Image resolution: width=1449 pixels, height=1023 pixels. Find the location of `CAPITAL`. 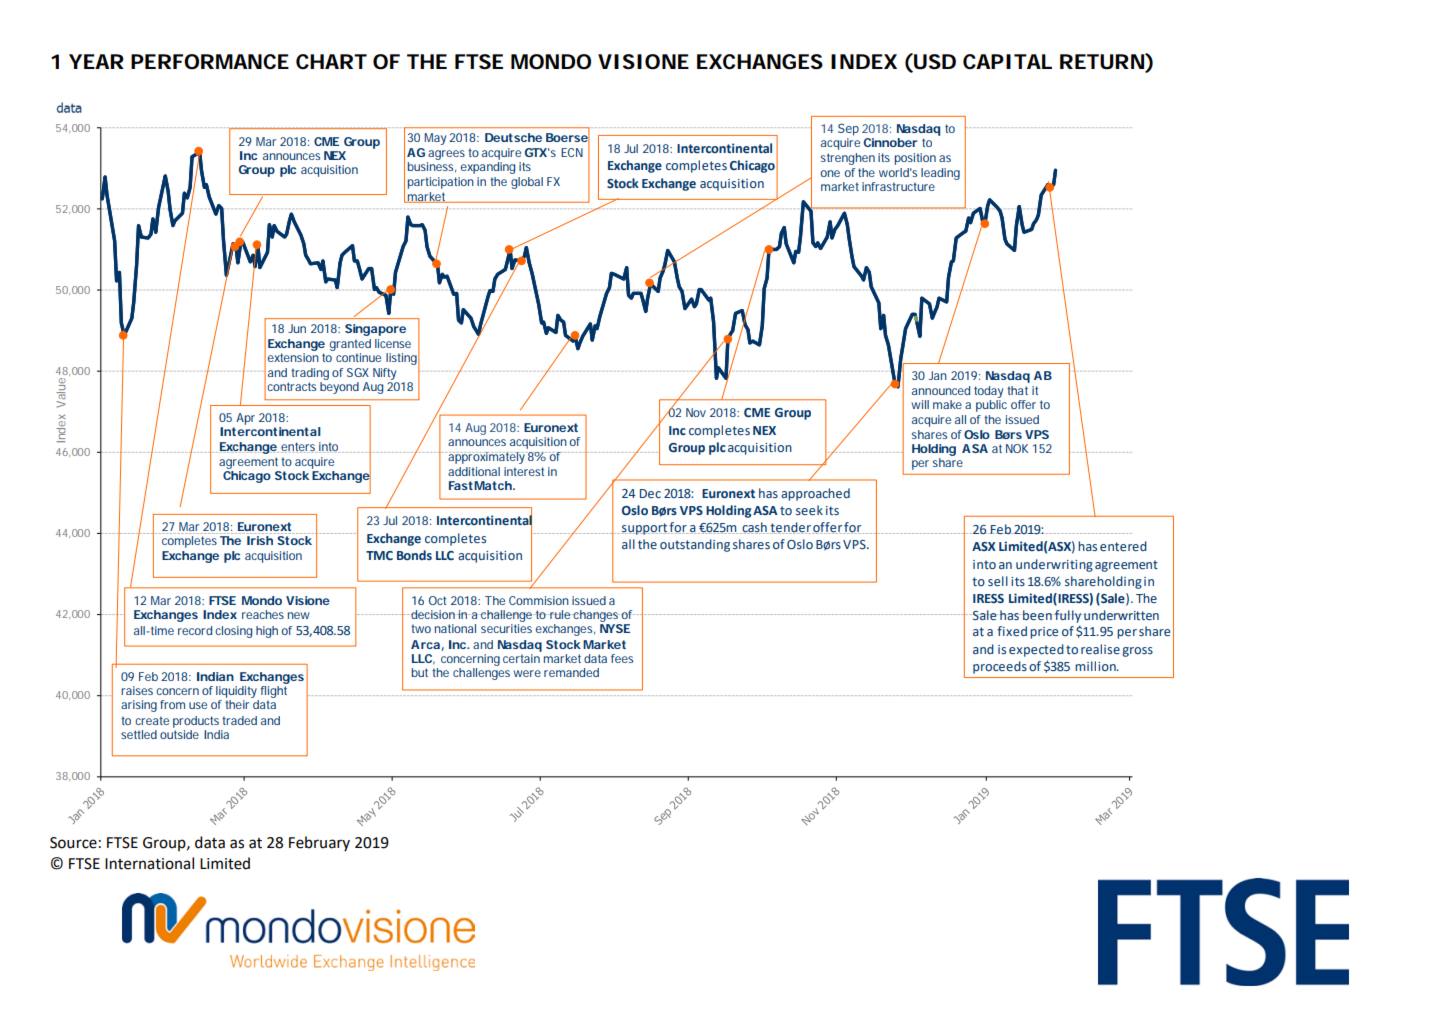

CAPITAL is located at coordinates (1007, 61).
